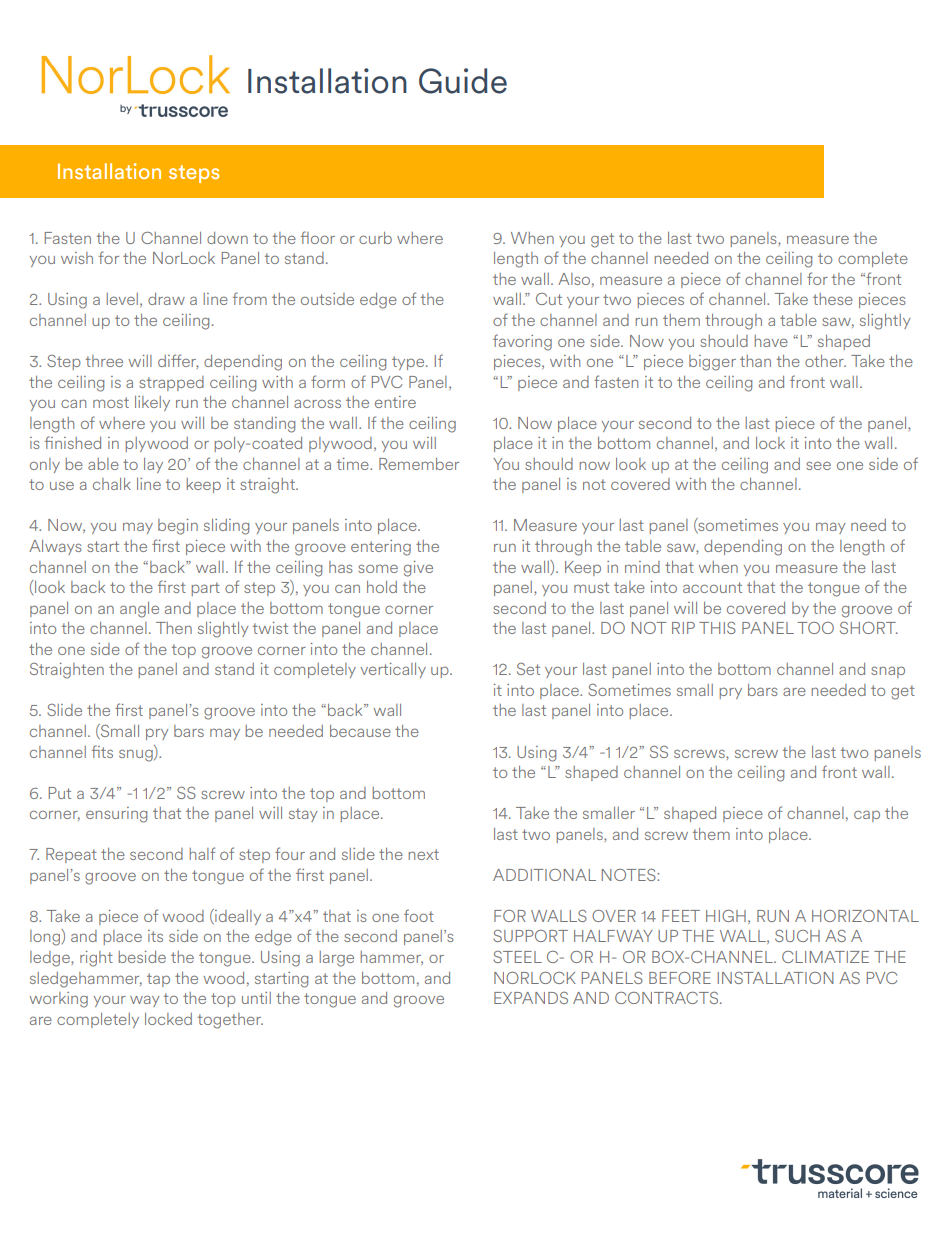 The height and width of the page is (1233, 952). I want to click on SUCH, so click(797, 935).
